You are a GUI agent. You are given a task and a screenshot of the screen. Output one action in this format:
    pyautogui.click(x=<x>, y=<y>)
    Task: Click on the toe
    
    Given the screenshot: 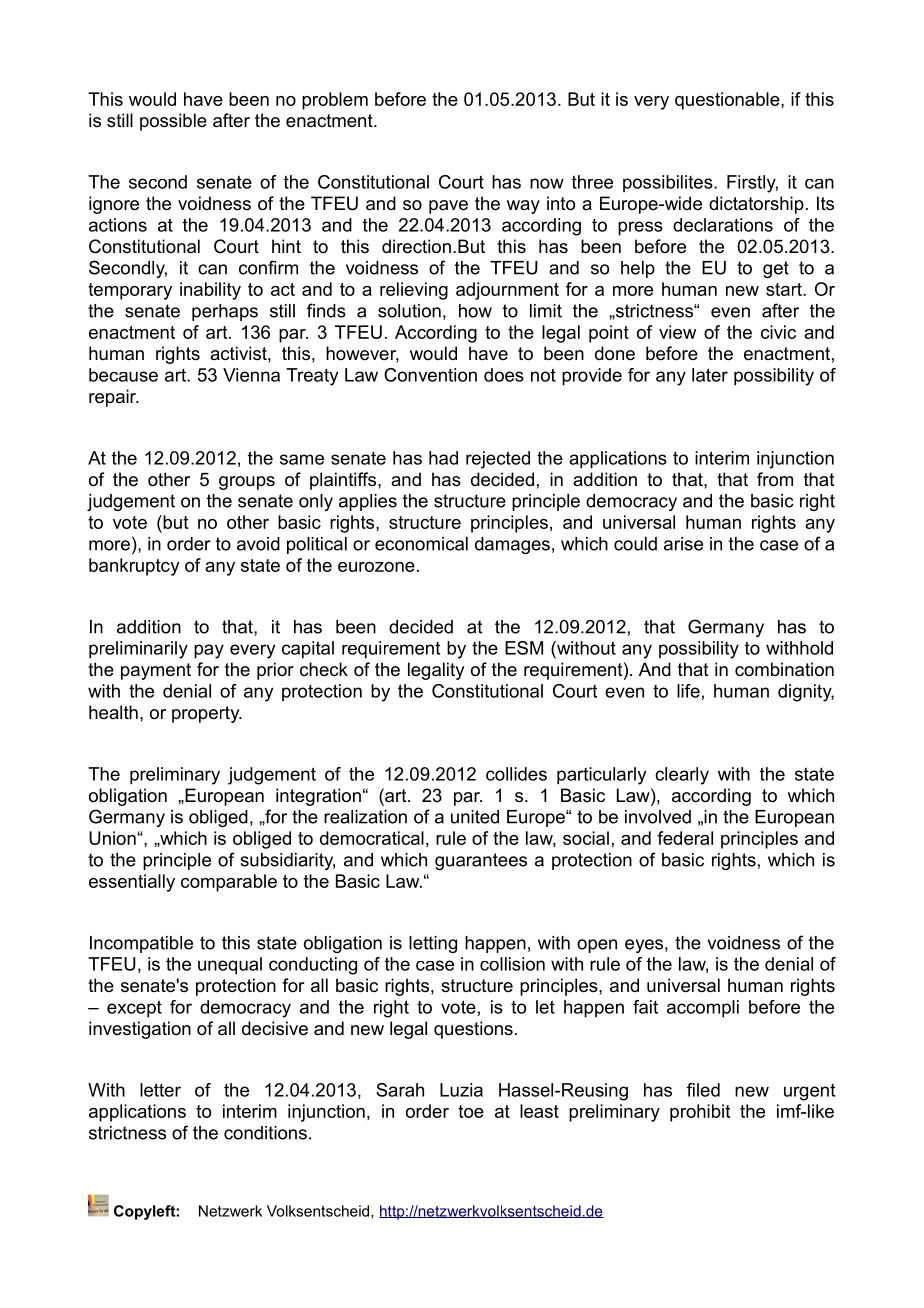 What is the action you would take?
    pyautogui.click(x=471, y=1111)
